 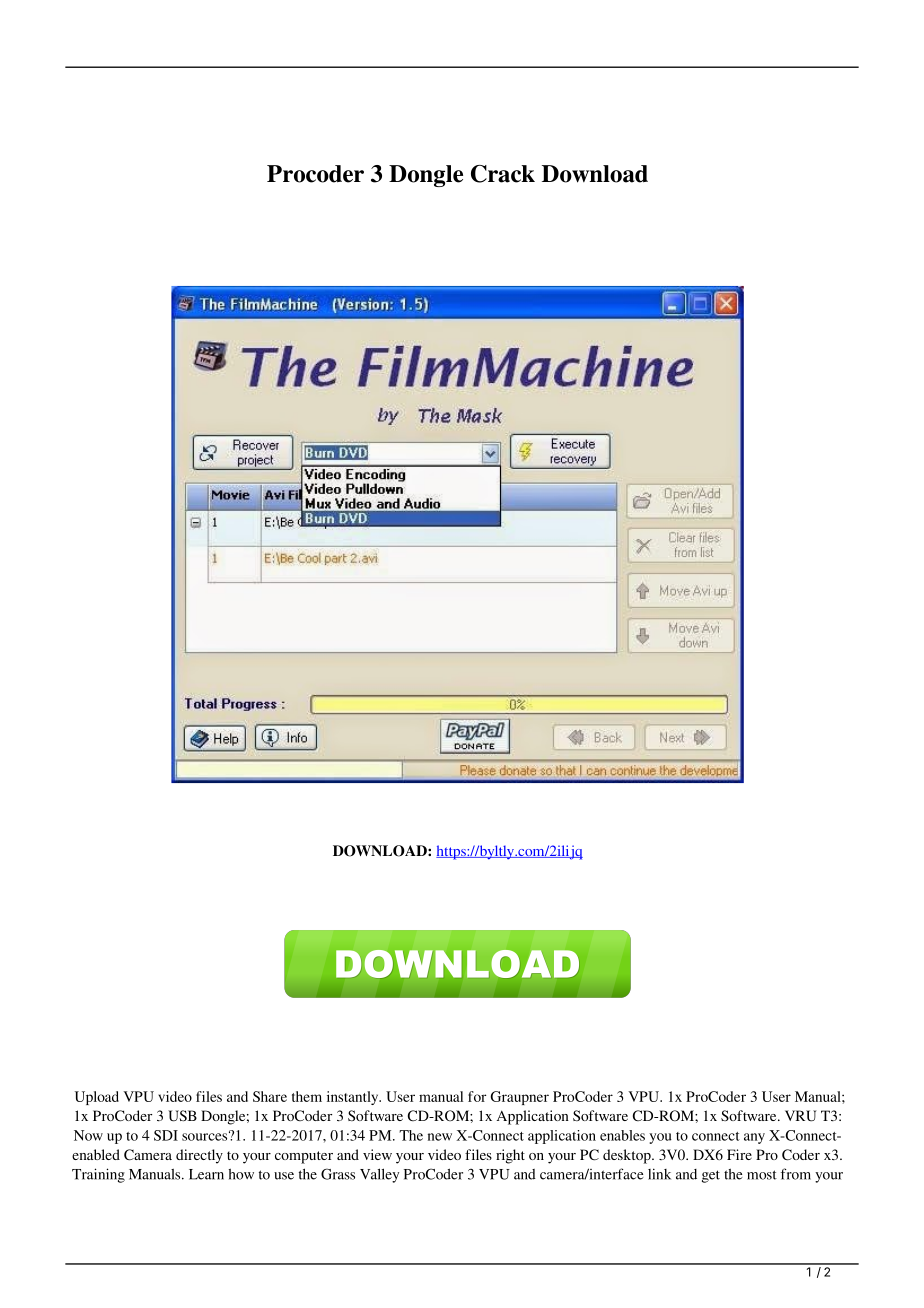 I want to click on them, so click(x=307, y=1096).
